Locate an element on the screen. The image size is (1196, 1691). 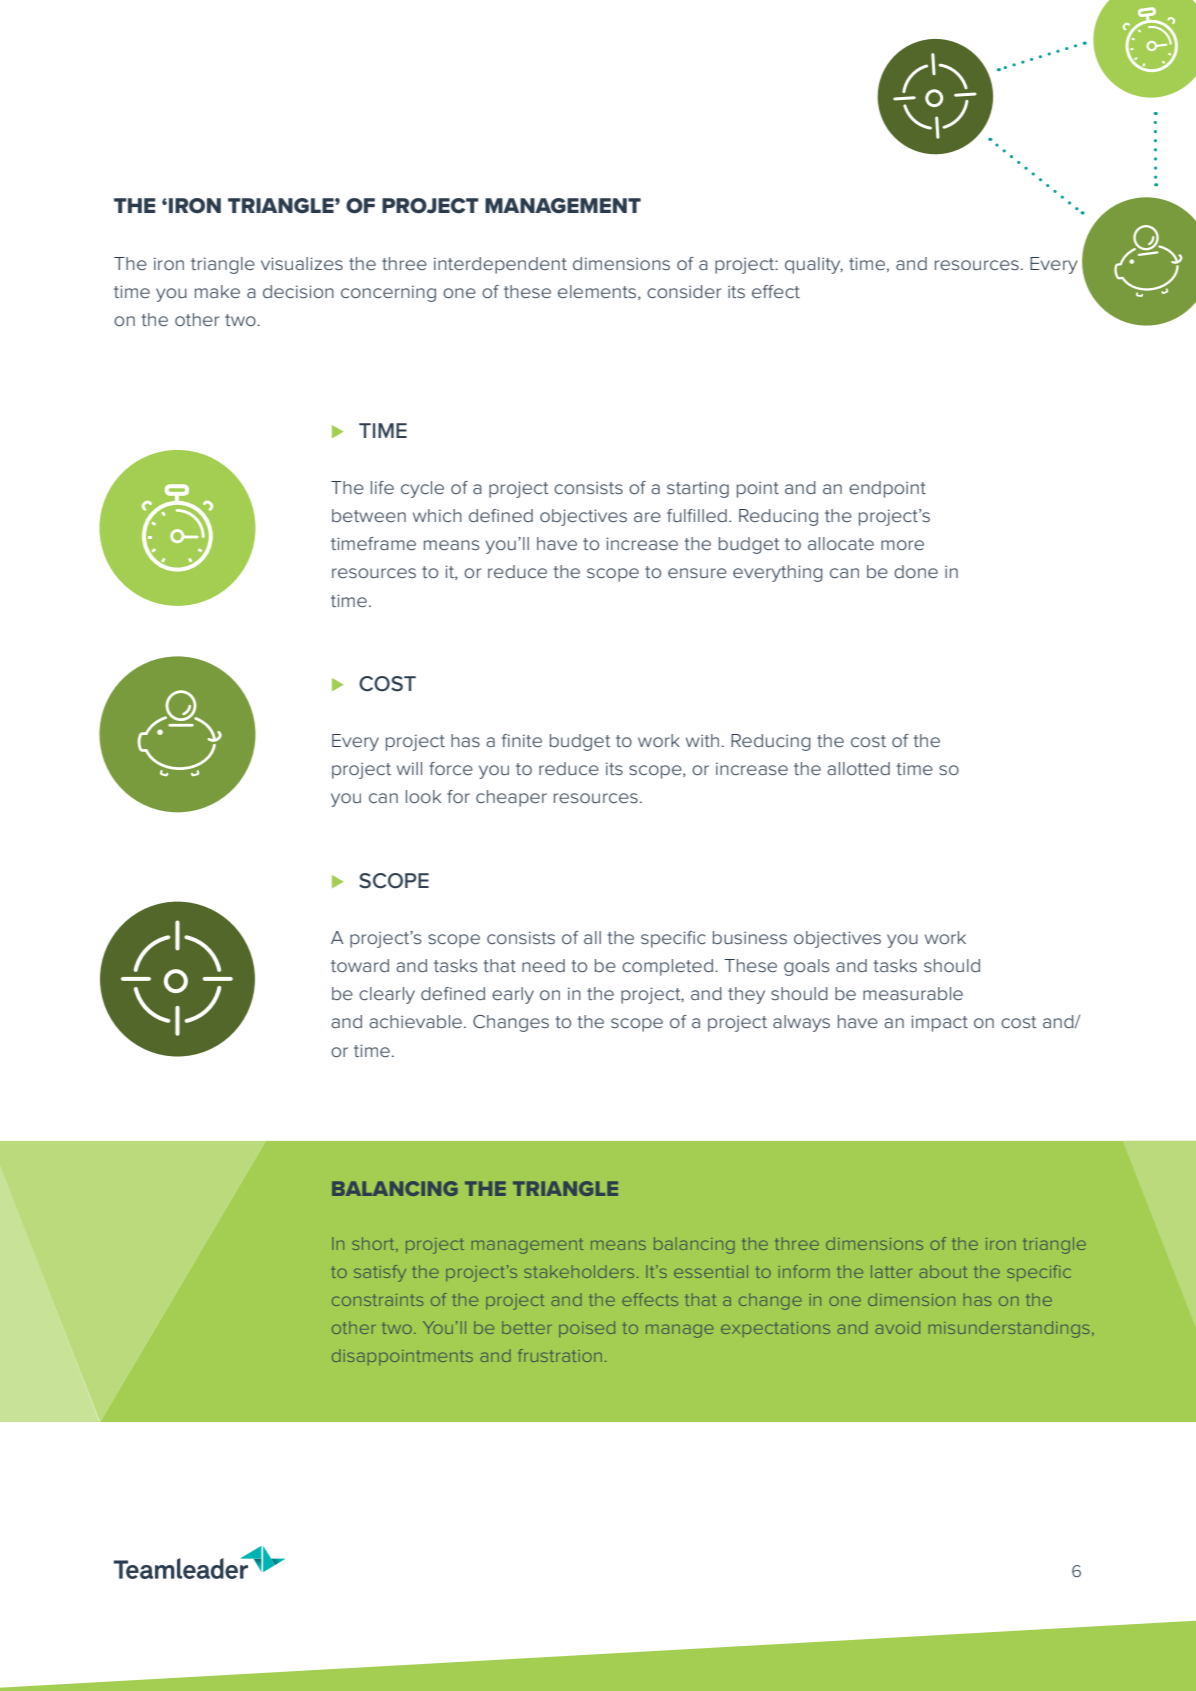
constraints is located at coordinates (377, 1300).
